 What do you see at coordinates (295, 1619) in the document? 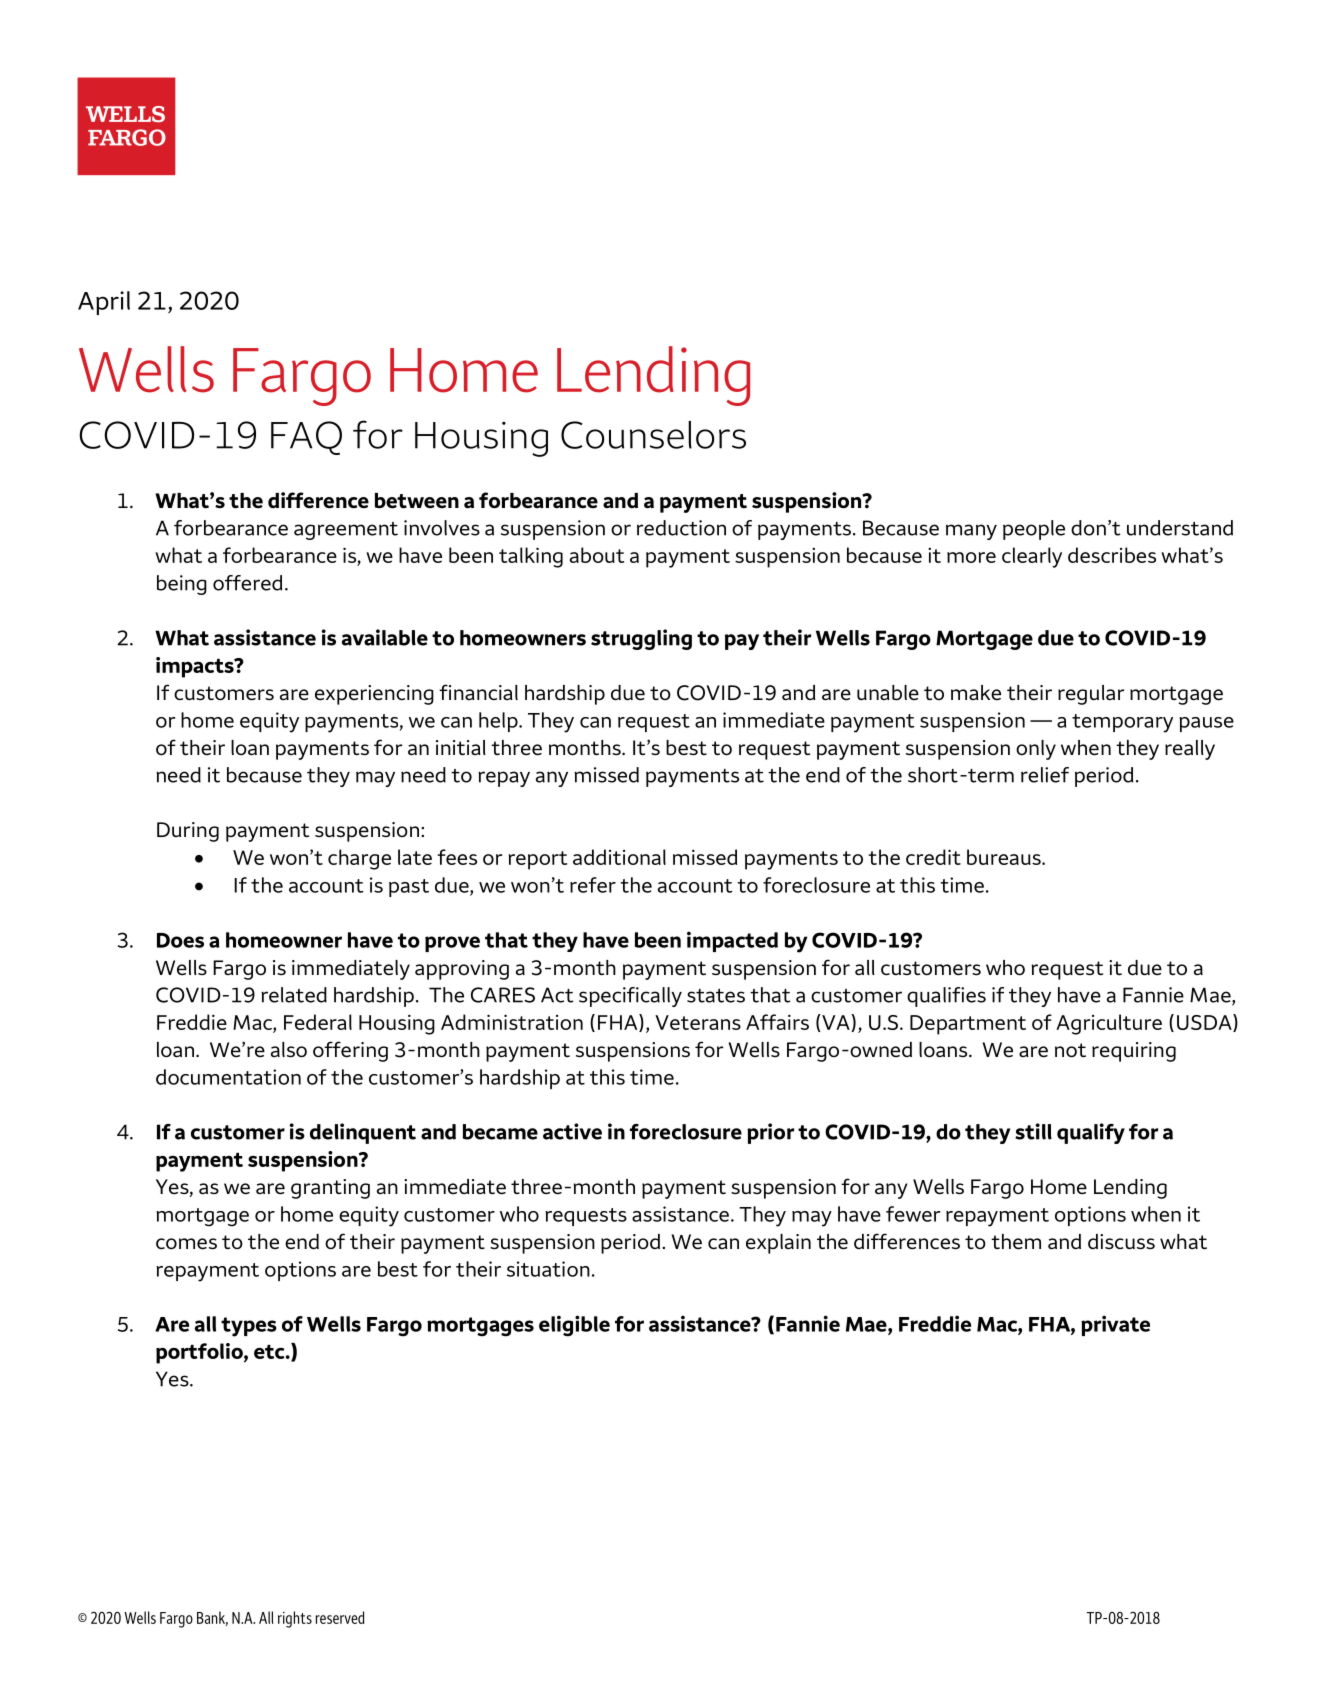
I see `rights` at bounding box center [295, 1619].
